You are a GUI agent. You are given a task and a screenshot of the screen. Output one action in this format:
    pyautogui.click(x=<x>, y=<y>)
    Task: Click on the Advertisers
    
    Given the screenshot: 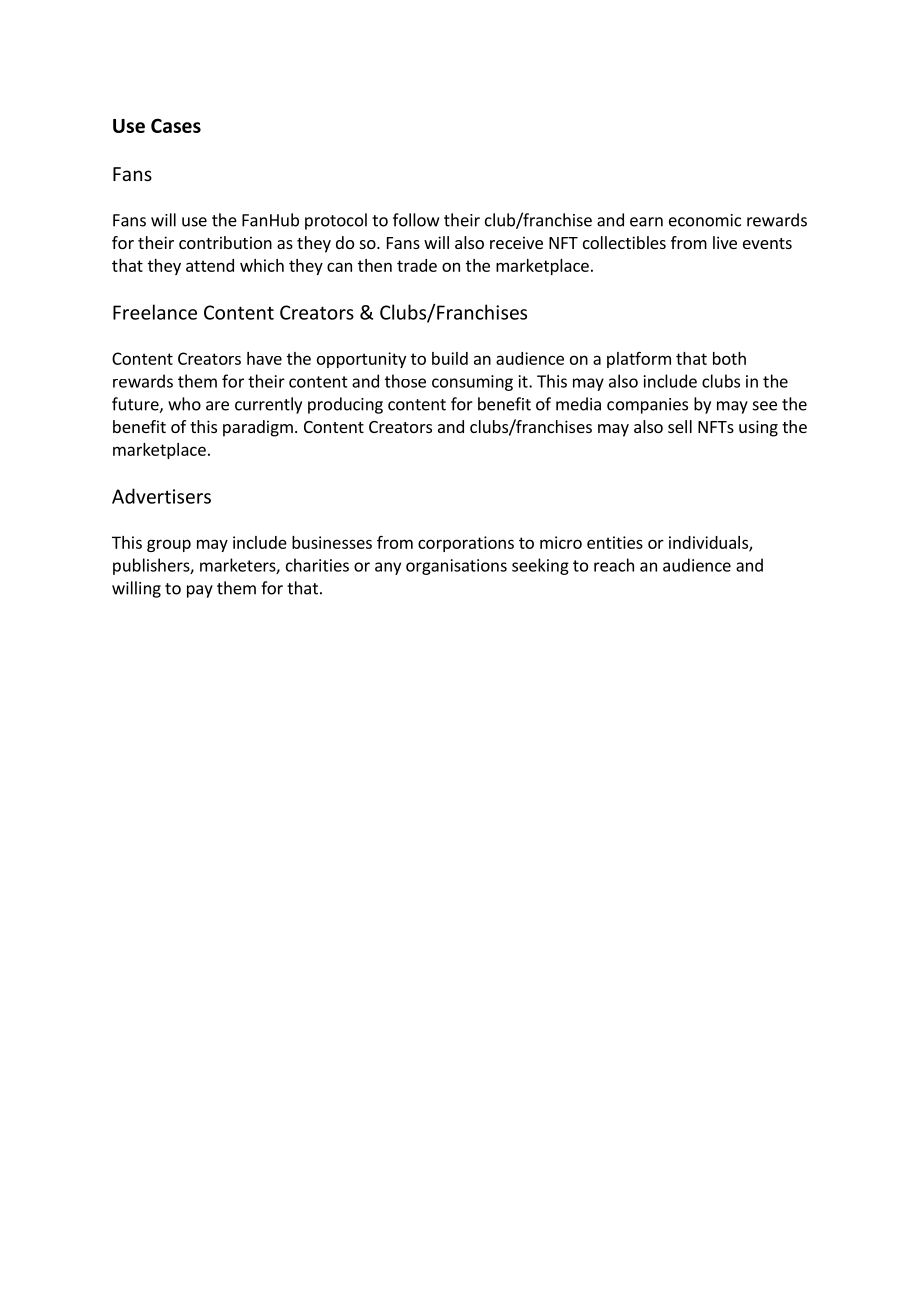 What is the action you would take?
    pyautogui.click(x=161, y=496)
